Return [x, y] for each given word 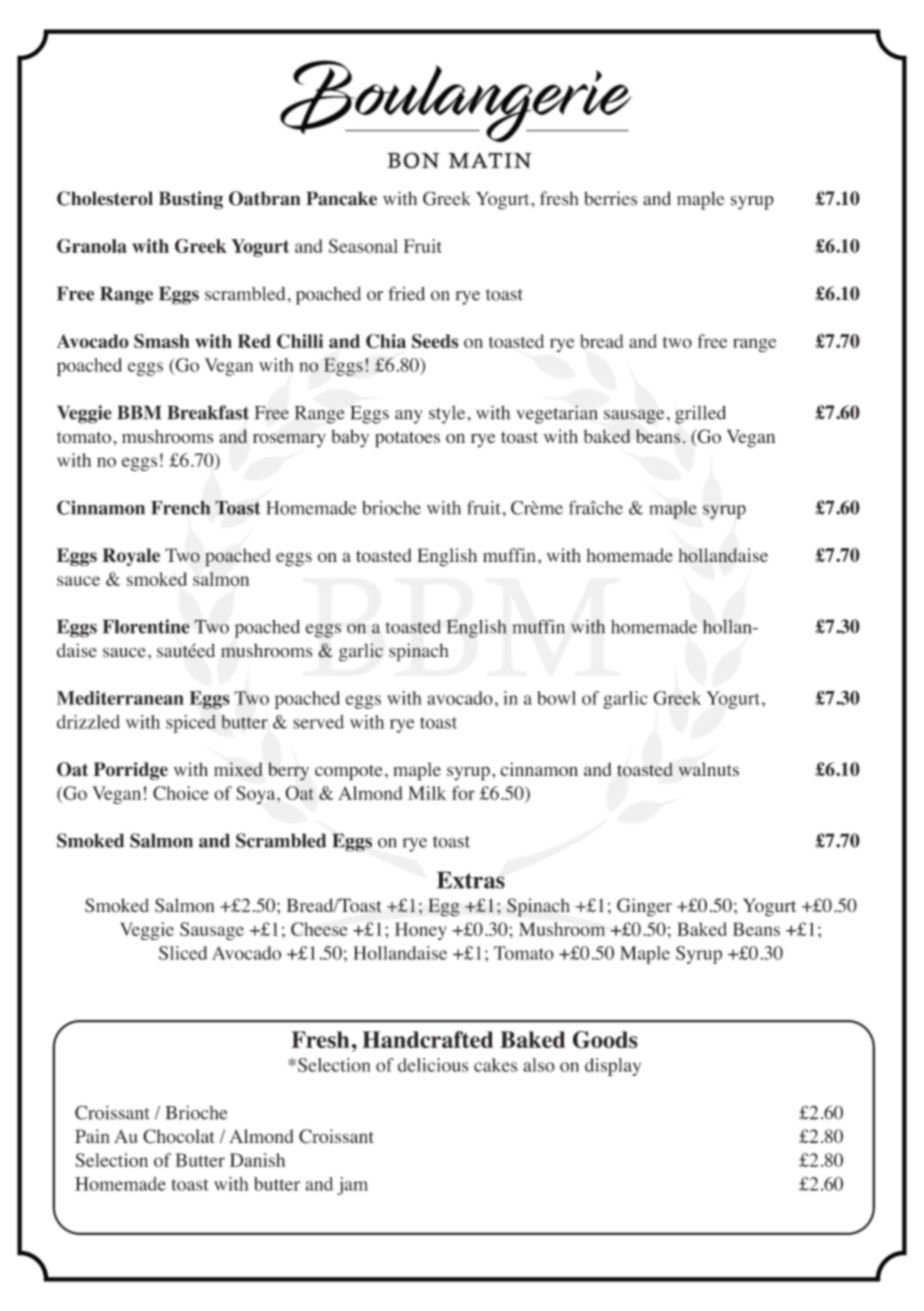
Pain [92, 1136]
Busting [191, 200]
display [613, 1067]
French [180, 508]
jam [352, 1186]
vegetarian [557, 414]
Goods [605, 1040]
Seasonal [363, 246]
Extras [471, 880]
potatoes [407, 439]
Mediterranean [120, 698]
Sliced [183, 953]
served [318, 722]
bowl [556, 698]
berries [610, 198]
